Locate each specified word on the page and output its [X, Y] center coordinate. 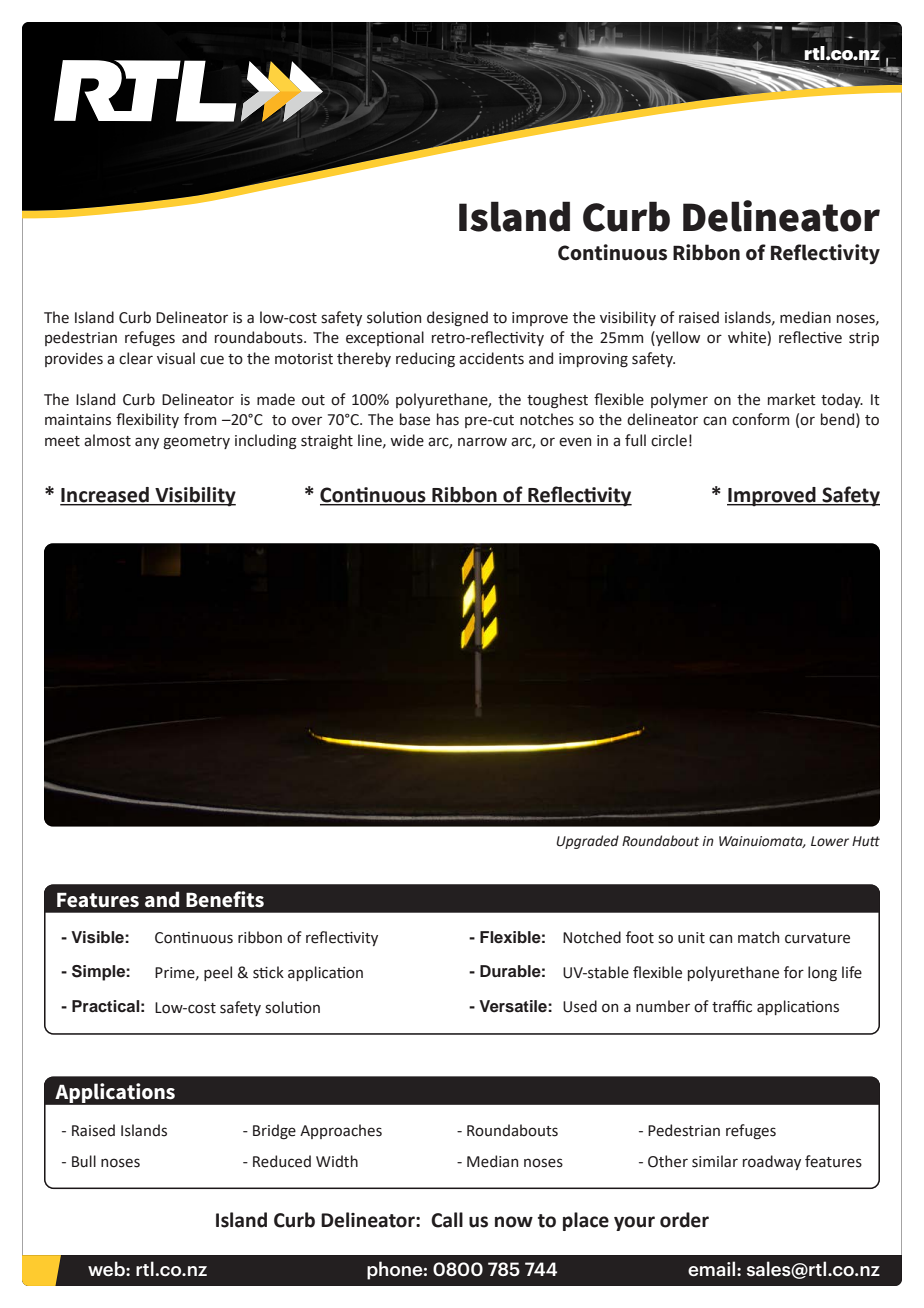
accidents [491, 358]
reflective [810, 337]
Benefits [225, 899]
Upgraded [587, 842]
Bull [84, 1161]
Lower [830, 841]
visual [176, 358]
